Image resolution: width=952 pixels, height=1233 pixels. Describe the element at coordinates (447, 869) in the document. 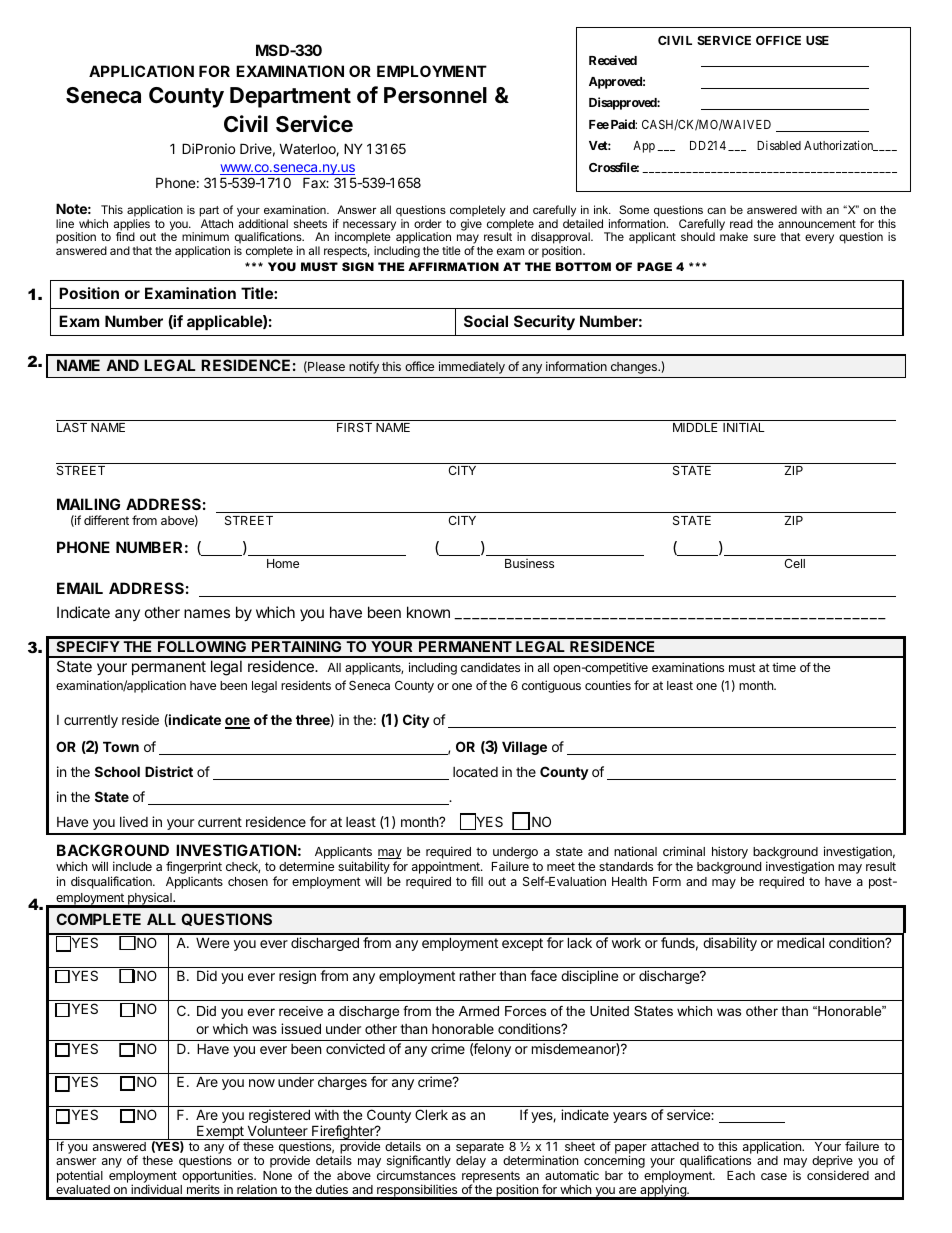

I see `appointment` at that location.
